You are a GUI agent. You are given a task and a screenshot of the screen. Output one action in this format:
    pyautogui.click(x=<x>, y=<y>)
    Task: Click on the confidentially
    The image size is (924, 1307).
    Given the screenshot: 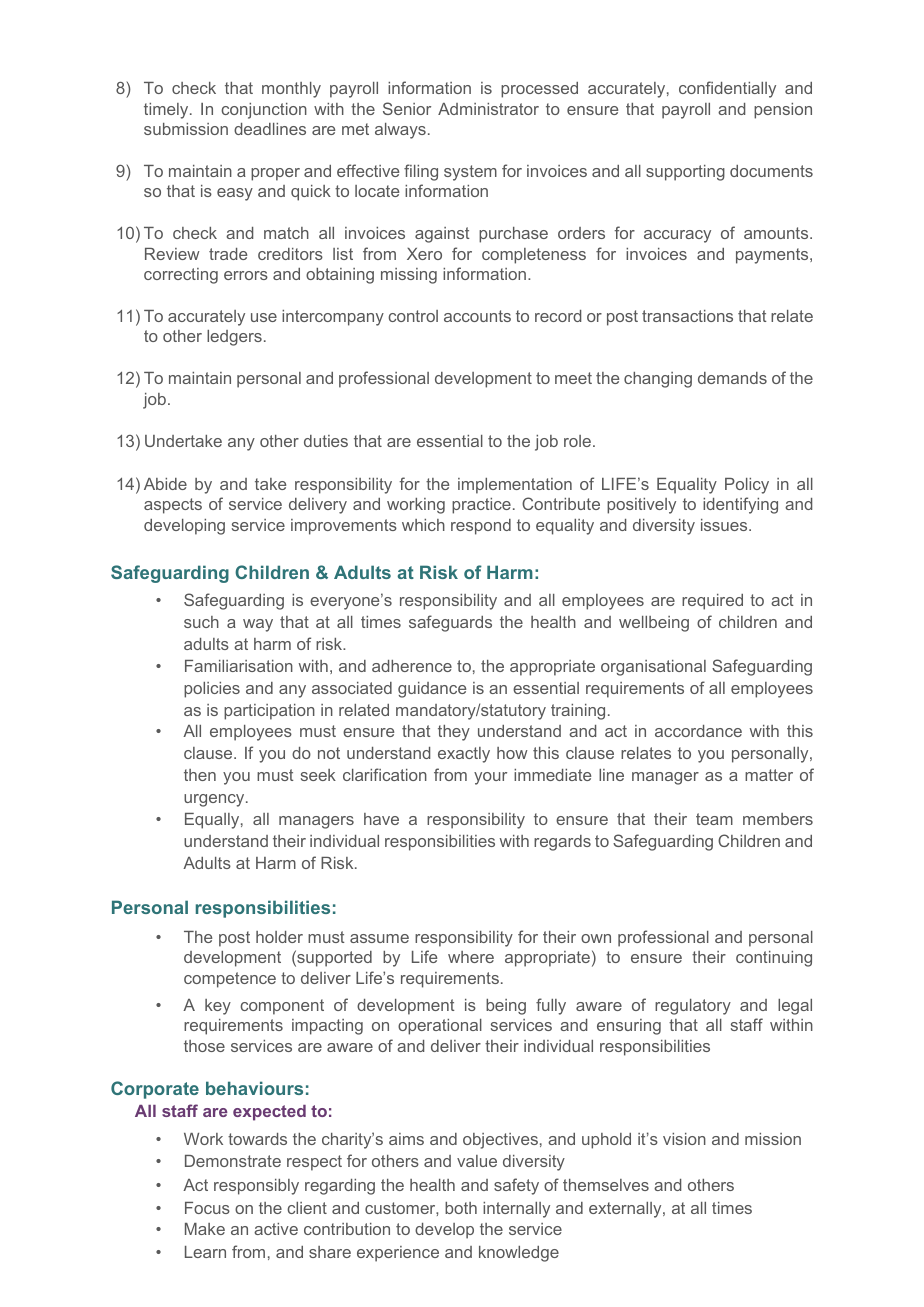 What is the action you would take?
    pyautogui.click(x=727, y=89)
